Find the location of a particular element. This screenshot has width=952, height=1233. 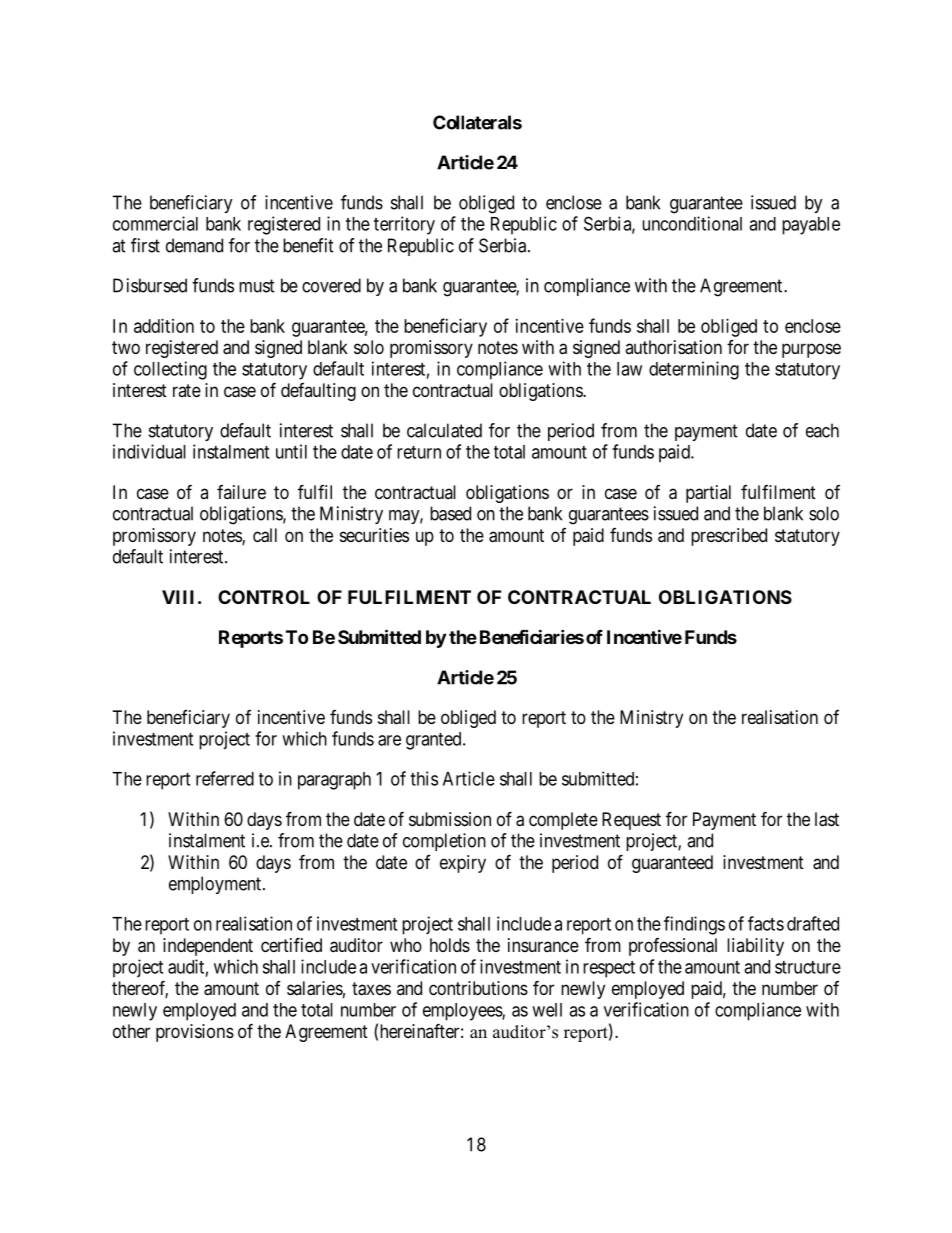

last is located at coordinates (827, 819).
